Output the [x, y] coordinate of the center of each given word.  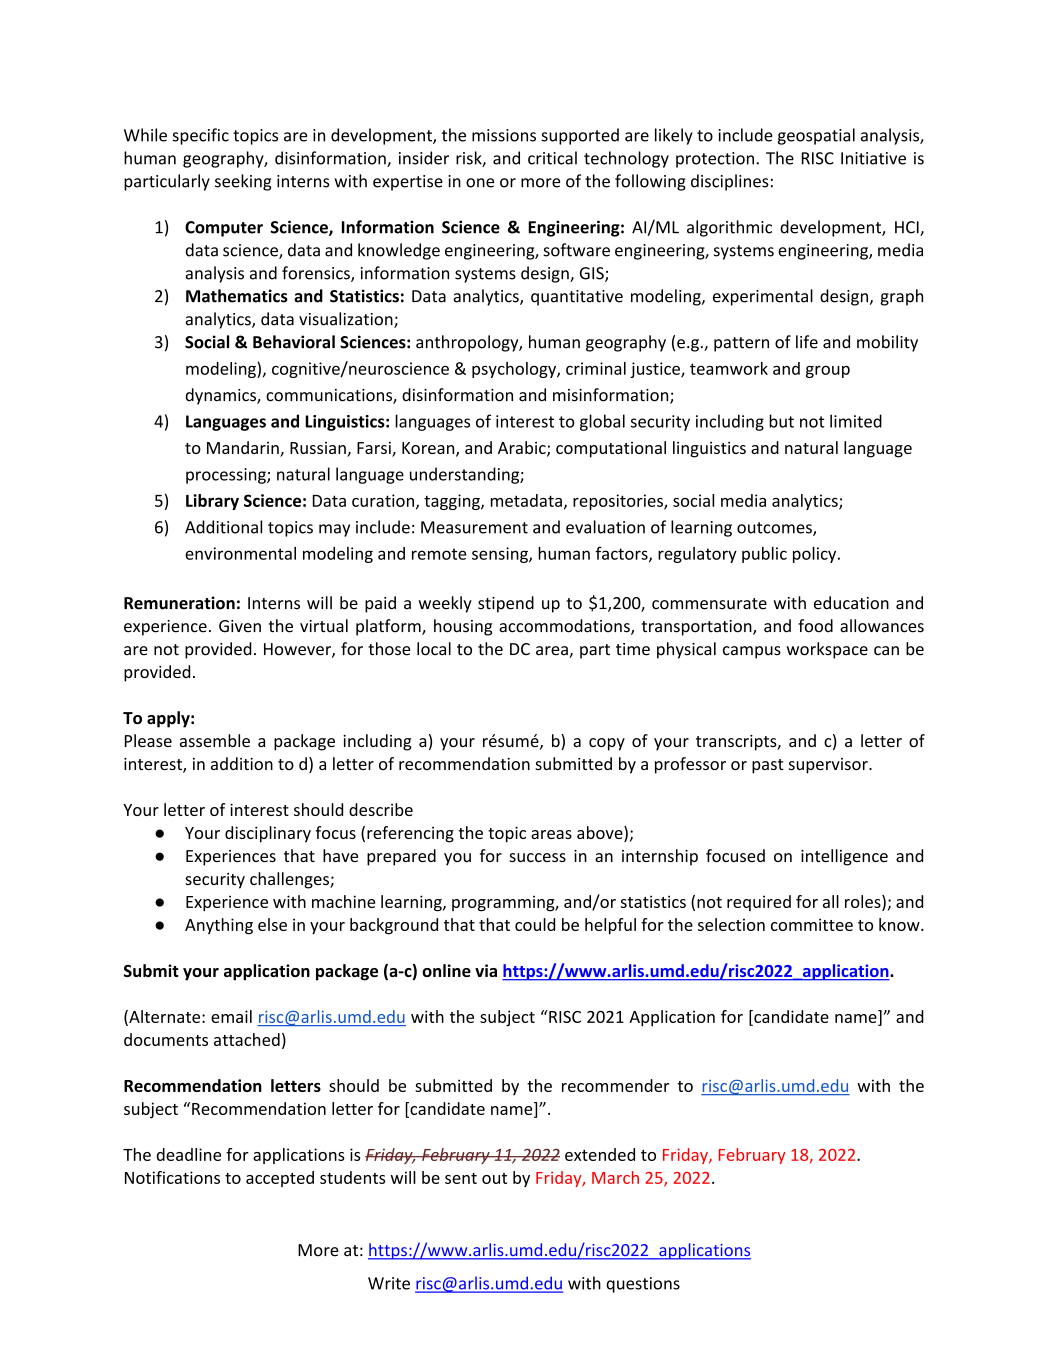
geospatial [816, 136]
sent [461, 1178]
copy [607, 744]
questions [643, 1285]
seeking [243, 182]
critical [552, 158]
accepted [280, 1179]
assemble [215, 740]
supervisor [829, 766]
